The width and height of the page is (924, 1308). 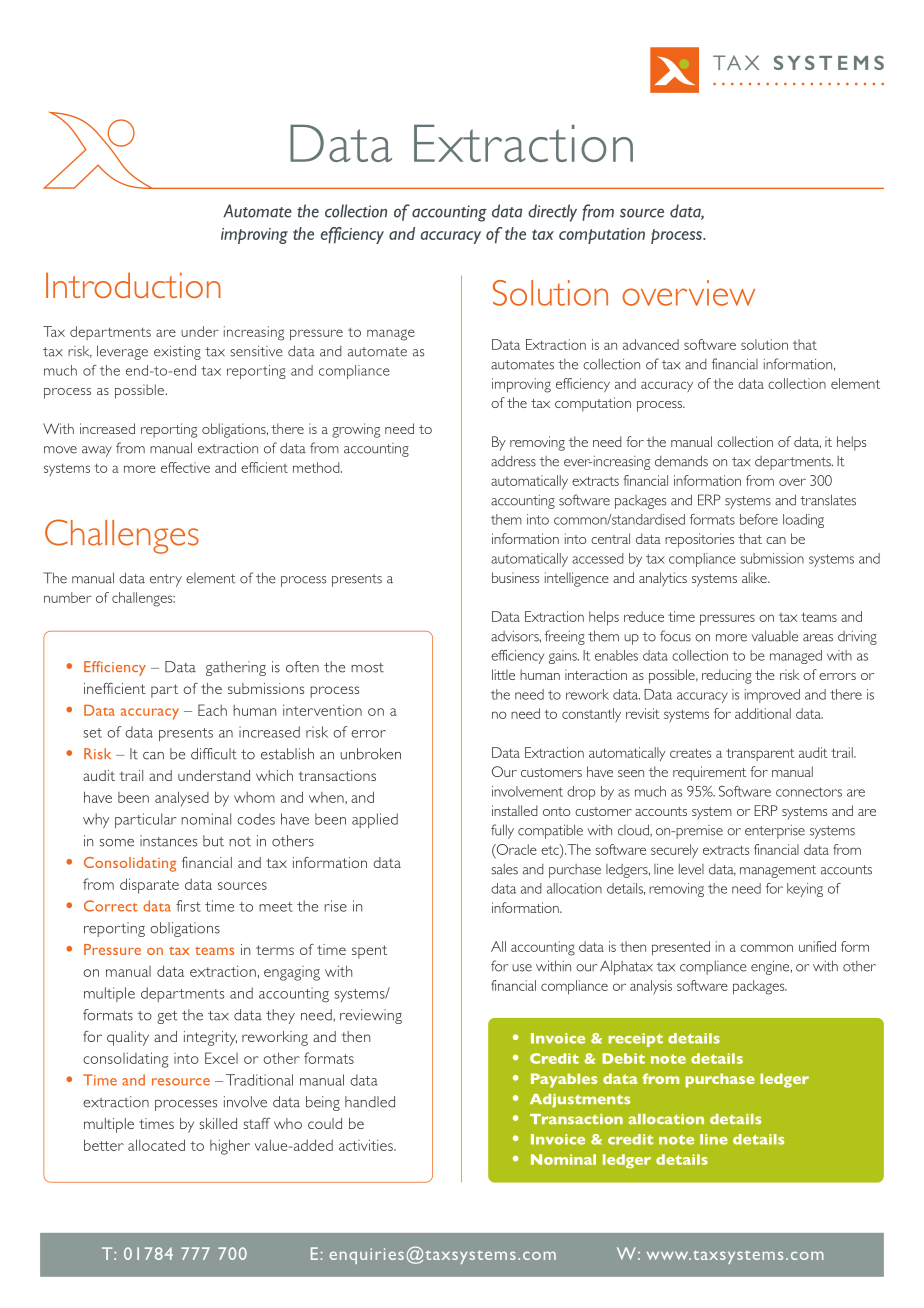 I want to click on advanced, so click(x=651, y=344).
